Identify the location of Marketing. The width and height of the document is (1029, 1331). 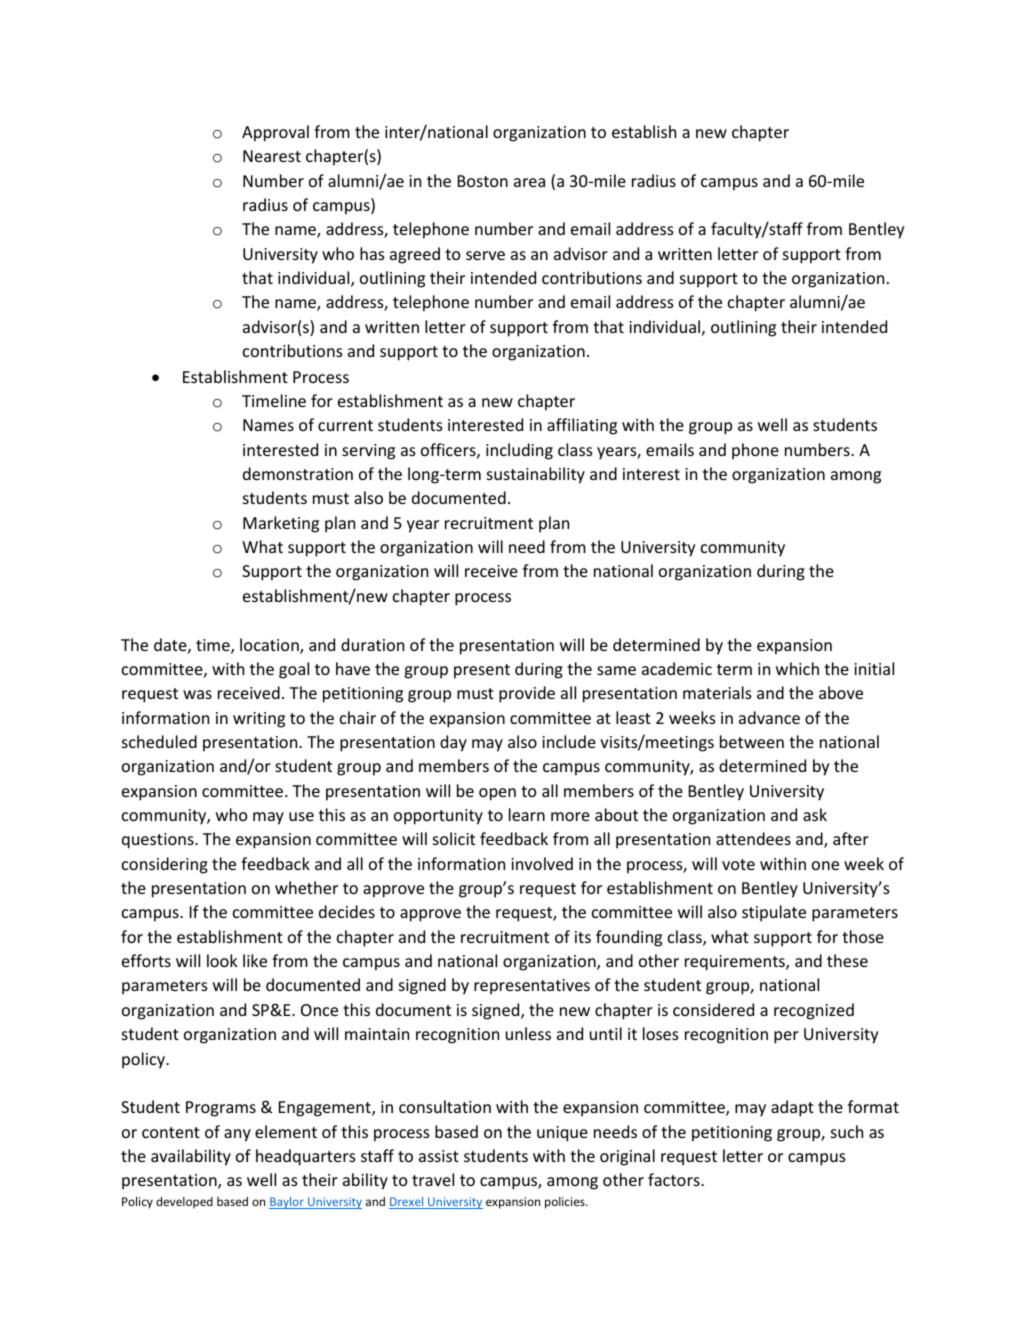
(281, 524).
